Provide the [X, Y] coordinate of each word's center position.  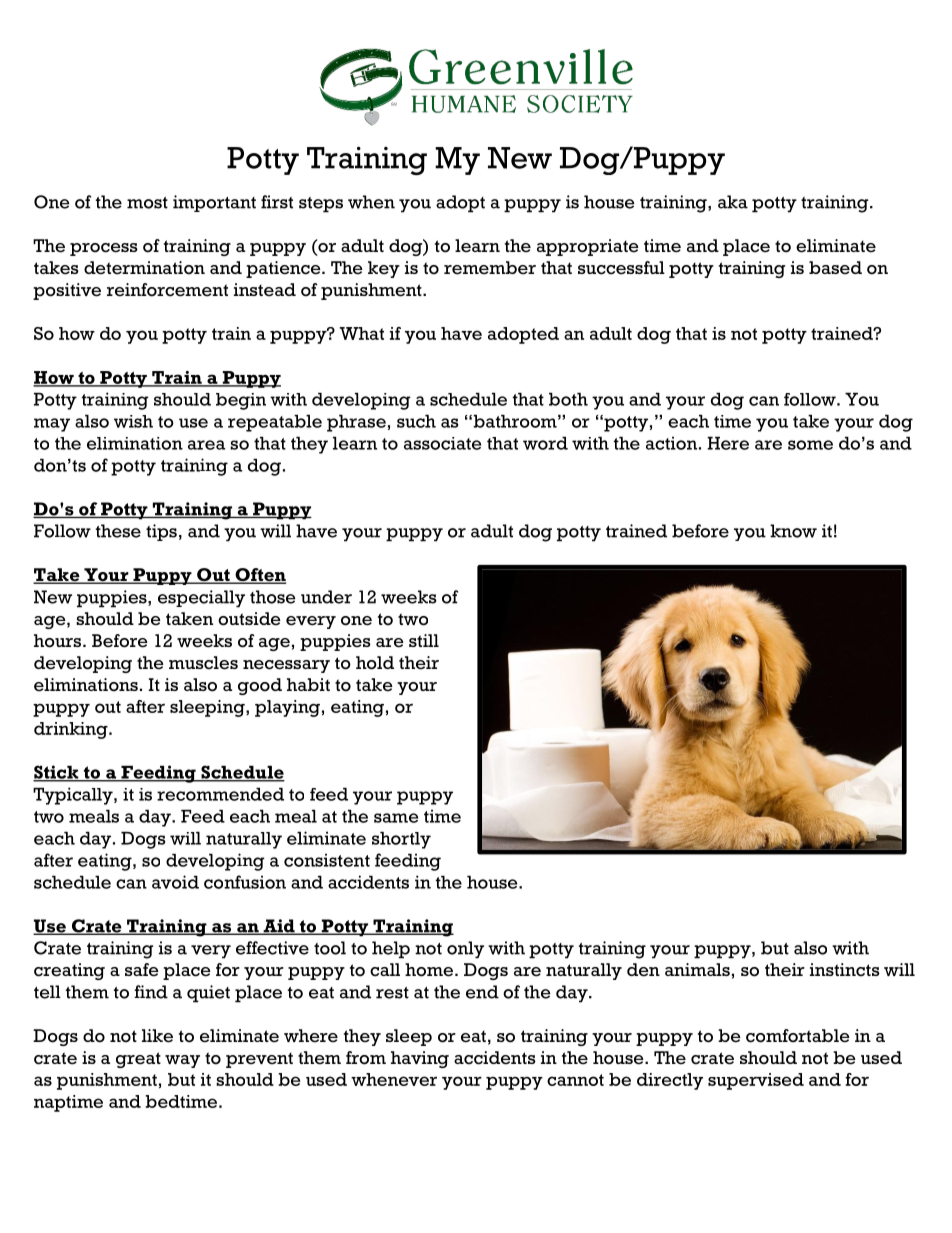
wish [133, 421]
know [793, 531]
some [810, 445]
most [147, 203]
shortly [401, 840]
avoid [175, 882]
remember [490, 268]
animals [697, 969]
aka [733, 202]
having [420, 1059]
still [424, 640]
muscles [203, 663]
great [138, 1060]
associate [442, 443]
